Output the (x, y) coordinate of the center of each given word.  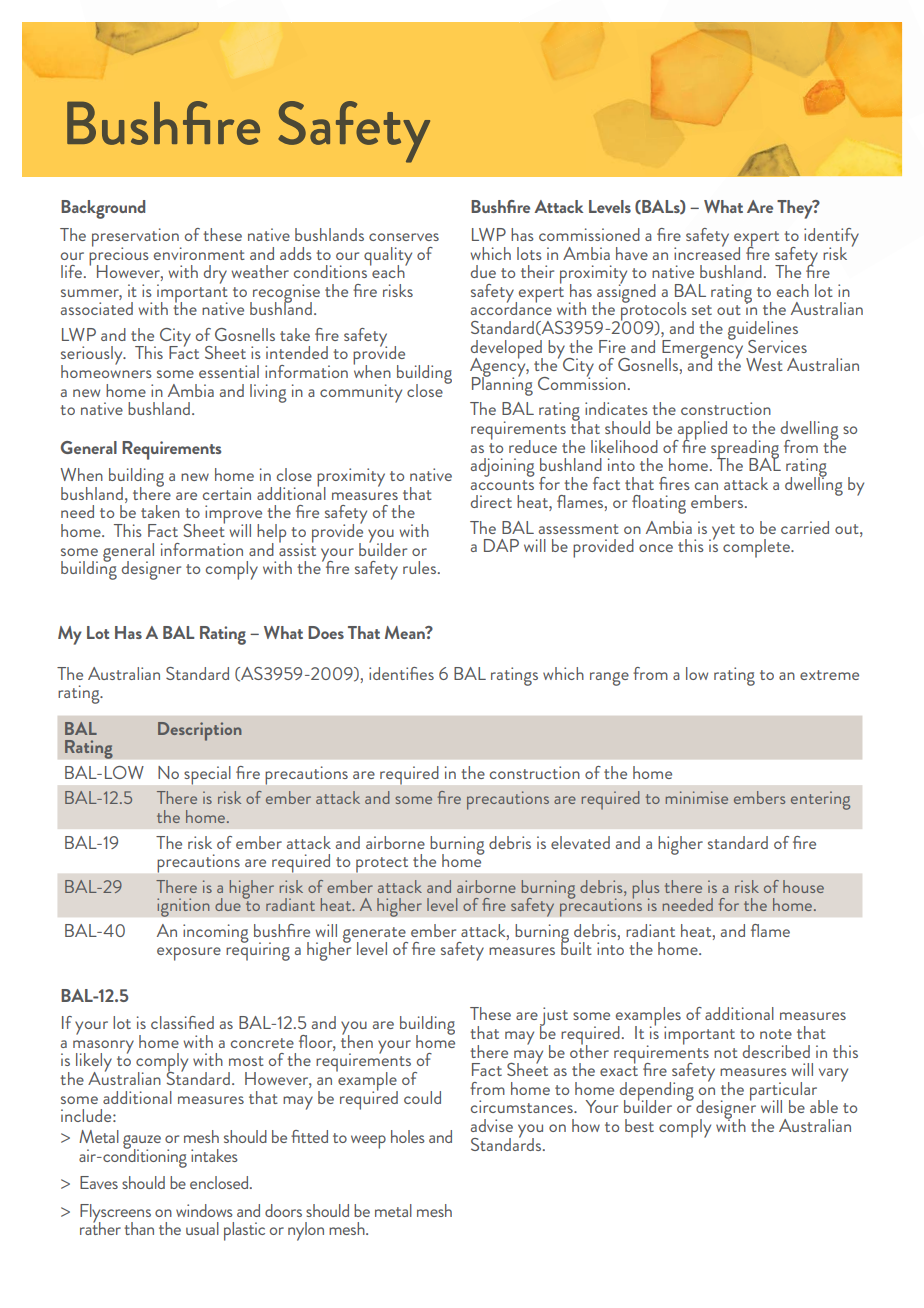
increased (707, 252)
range (609, 679)
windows (204, 1210)
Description (200, 731)
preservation (136, 238)
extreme (829, 675)
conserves (404, 237)
